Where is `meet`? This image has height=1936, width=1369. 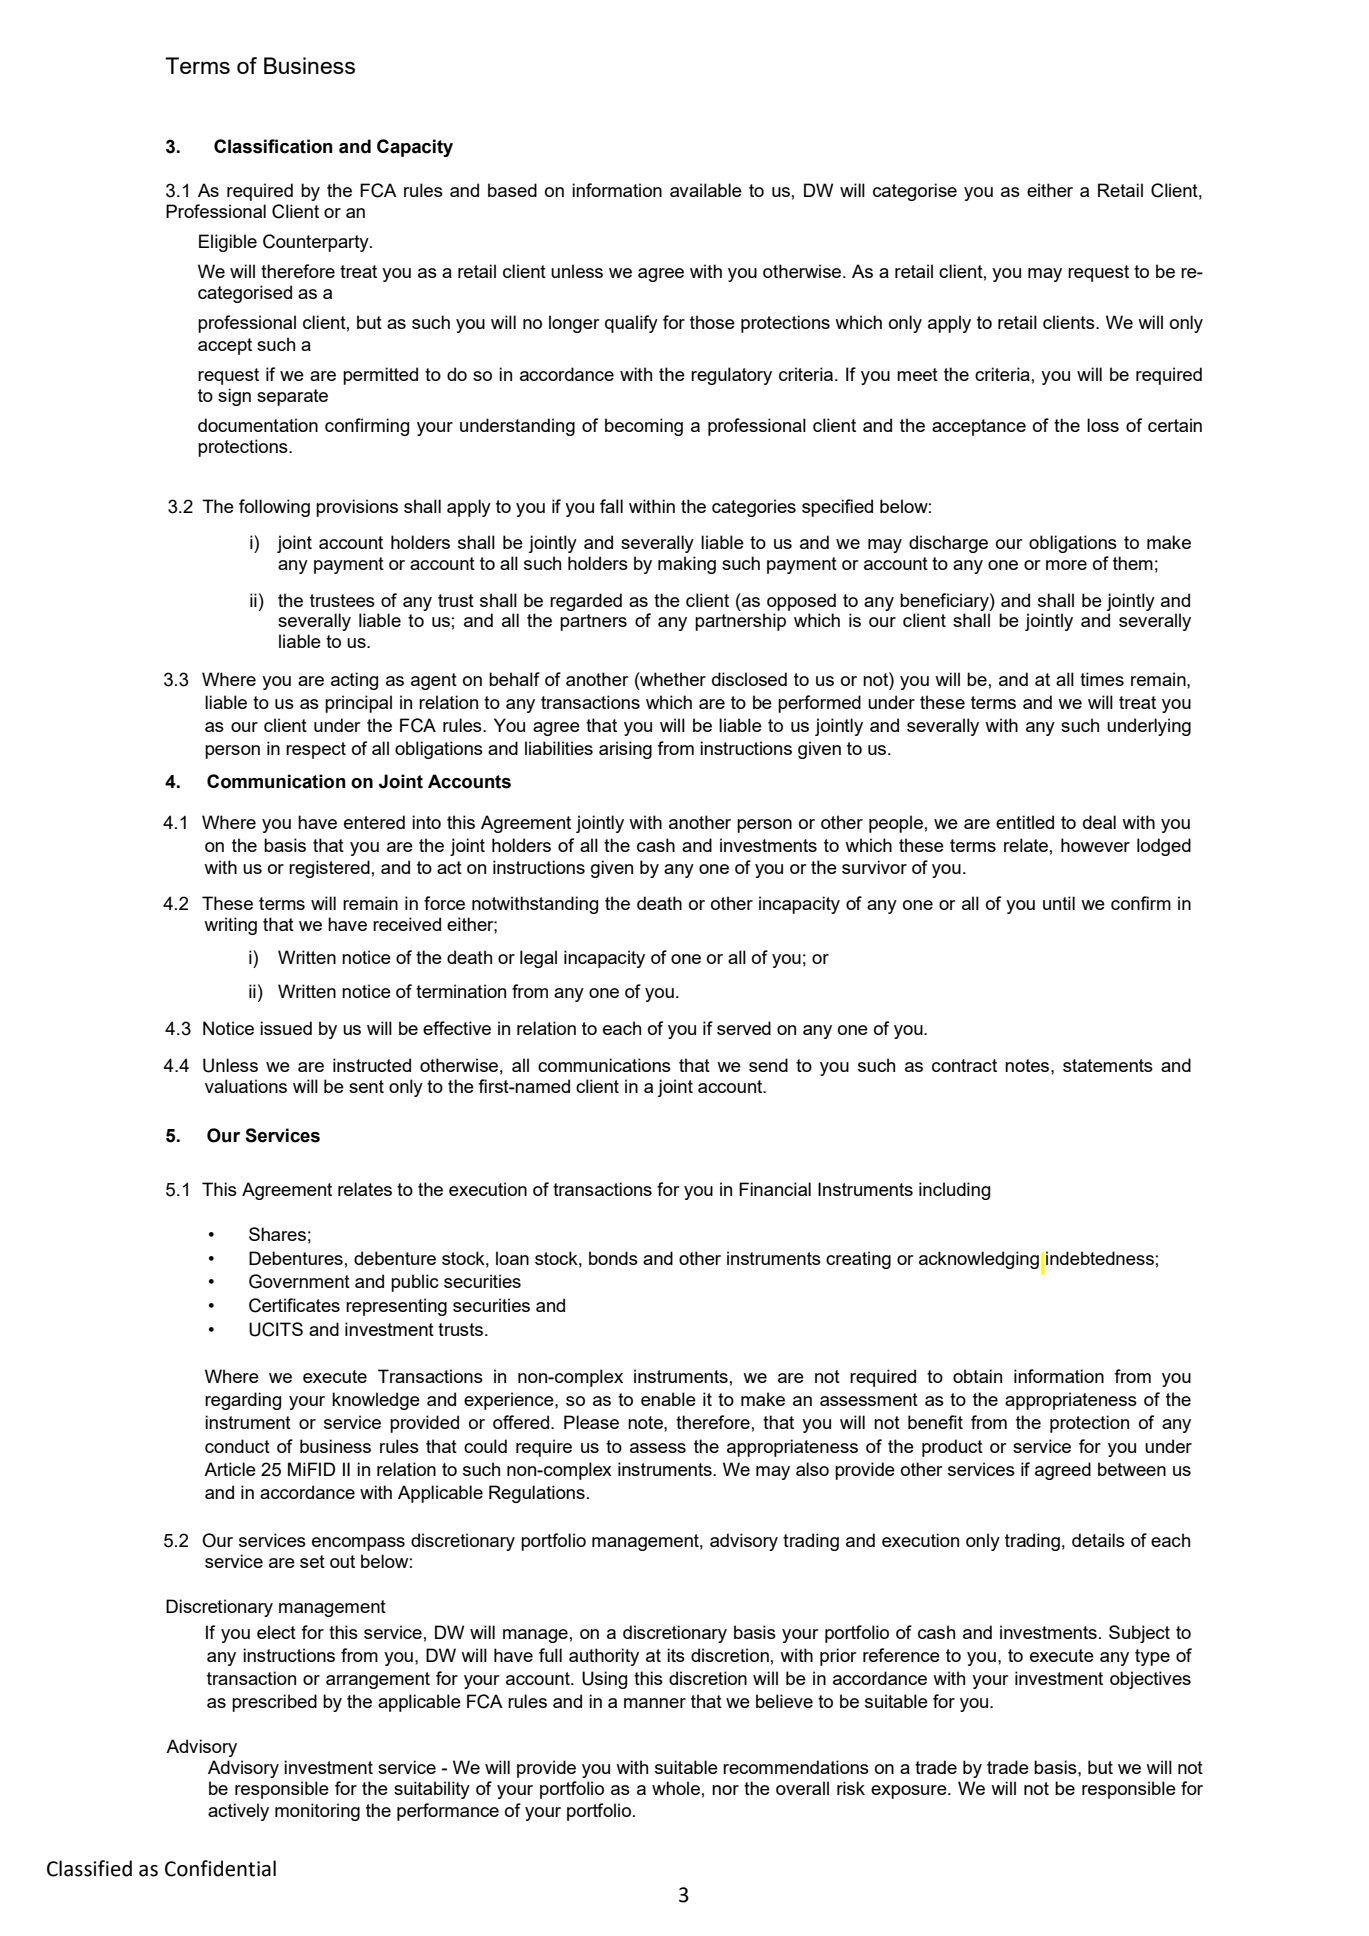
meet is located at coordinates (917, 374).
